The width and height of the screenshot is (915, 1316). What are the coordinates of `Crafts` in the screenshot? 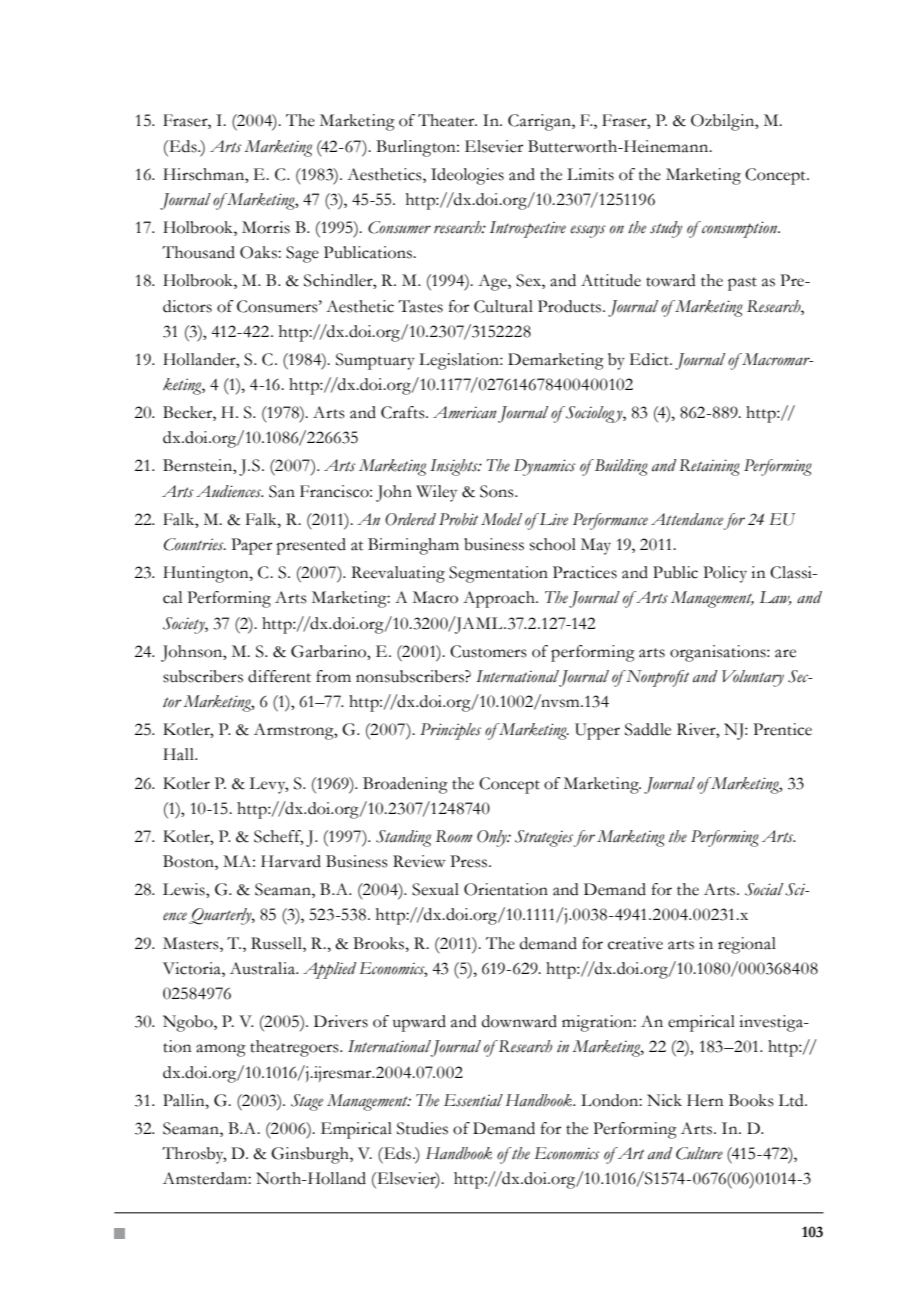 It's located at (404, 412).
